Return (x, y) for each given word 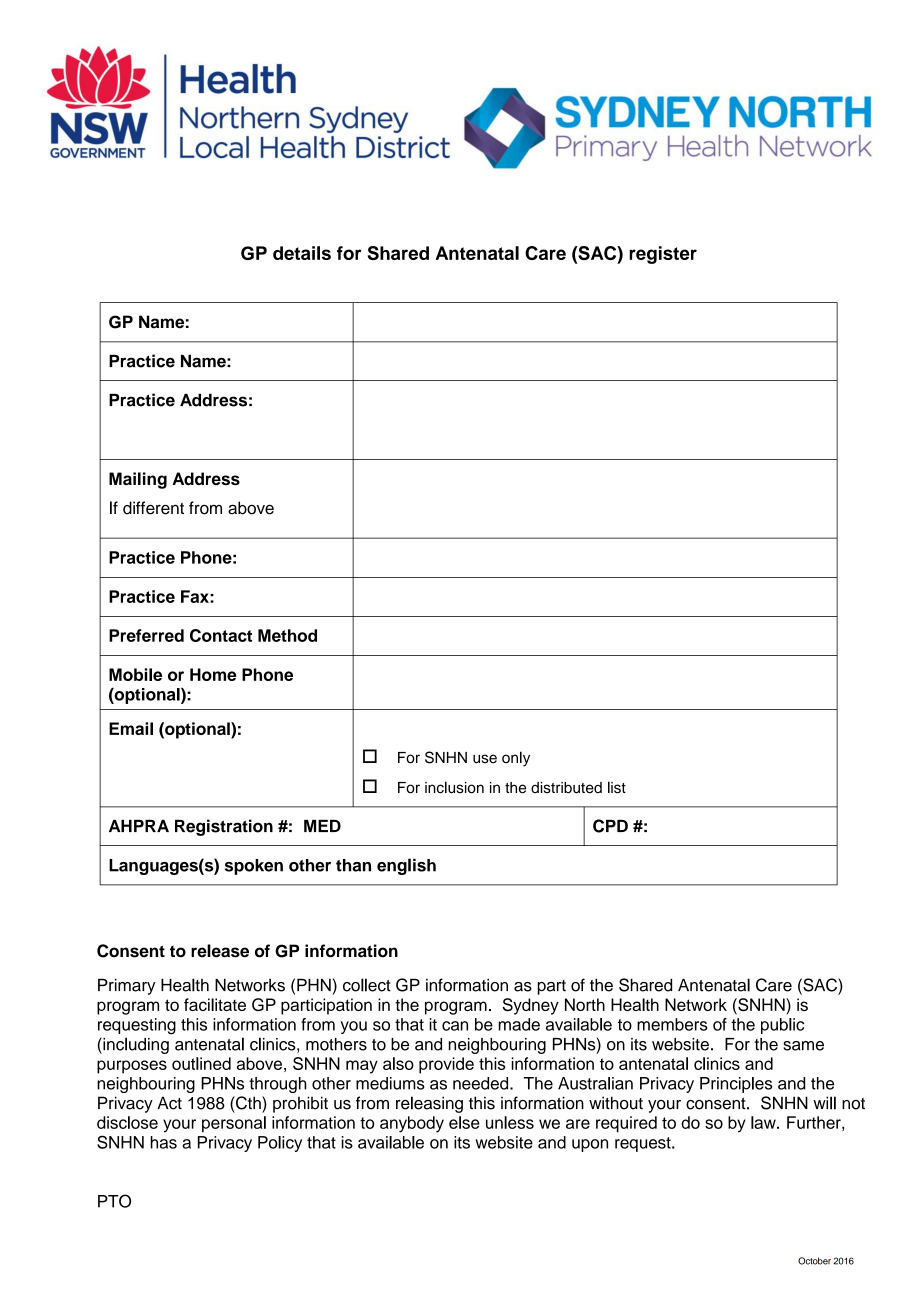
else (464, 1122)
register (663, 255)
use (485, 759)
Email (131, 728)
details (302, 253)
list (617, 787)
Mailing (138, 480)
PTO (114, 1201)
